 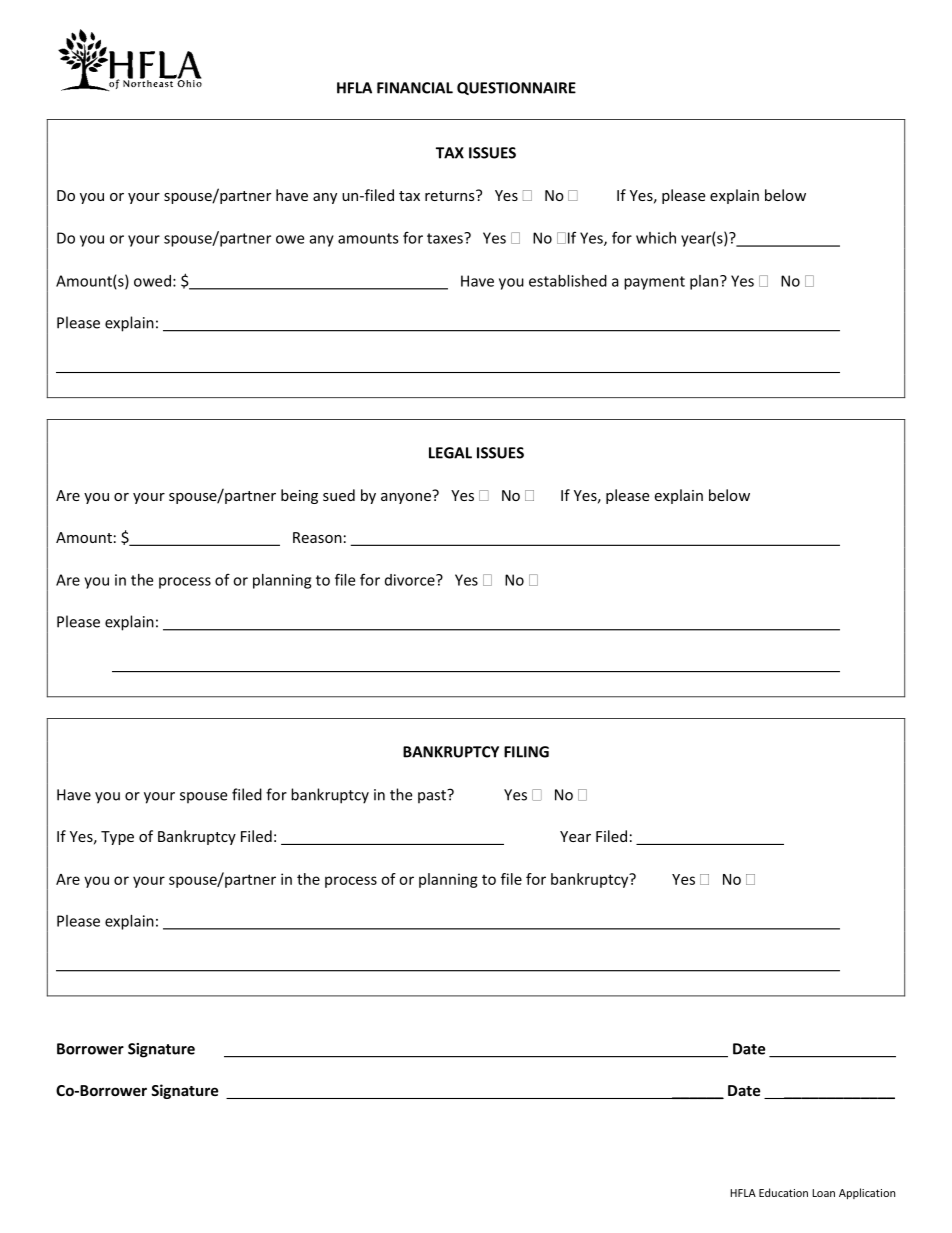 What do you see at coordinates (433, 796) in the screenshot?
I see `past` at bounding box center [433, 796].
